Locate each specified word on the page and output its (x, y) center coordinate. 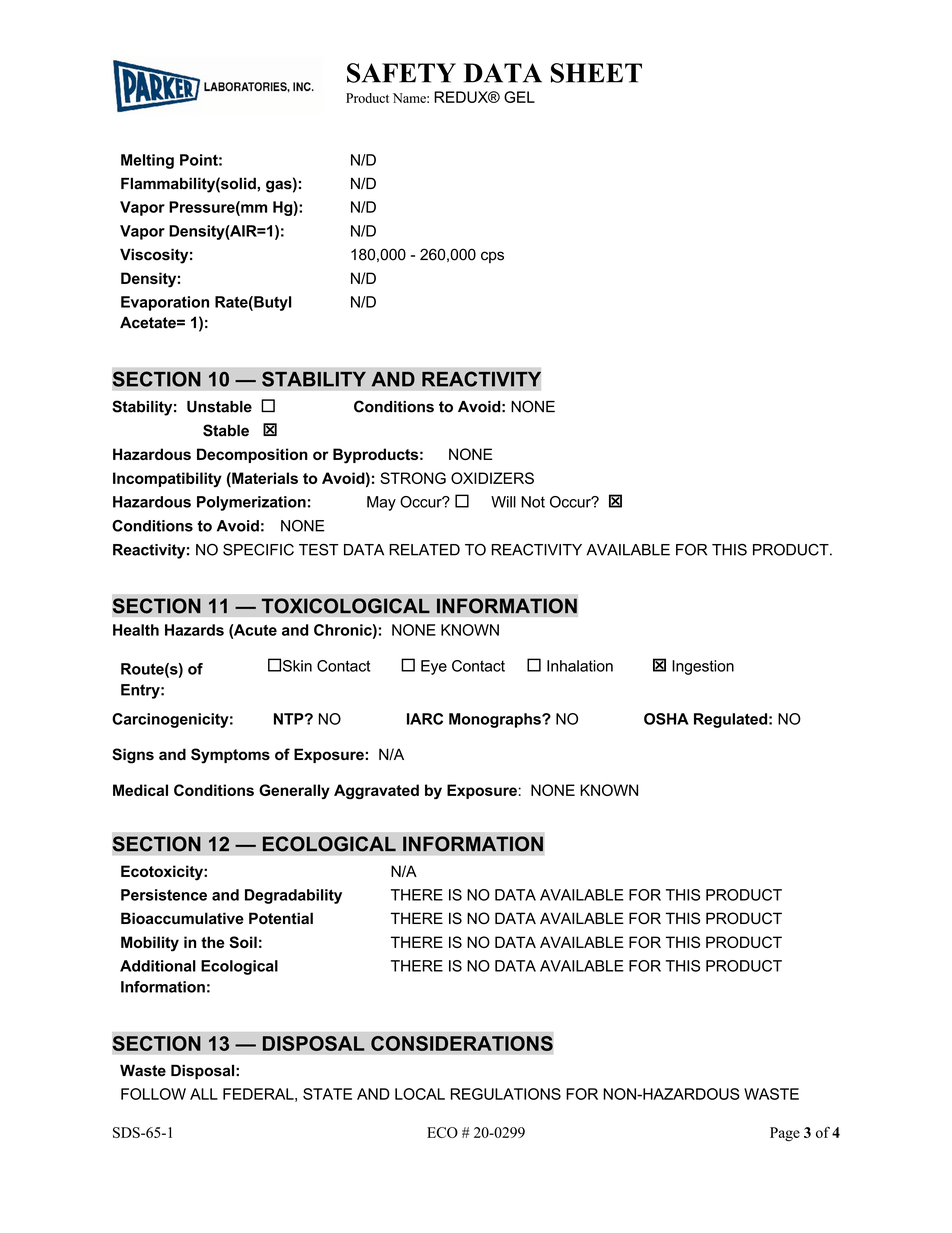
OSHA (666, 719)
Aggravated (376, 791)
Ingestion (703, 667)
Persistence (164, 895)
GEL (519, 97)
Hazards (194, 630)
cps (492, 257)
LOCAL (420, 1094)
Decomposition (252, 455)
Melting (147, 161)
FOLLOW (153, 1094)
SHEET (596, 73)
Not (533, 502)
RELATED (424, 550)
